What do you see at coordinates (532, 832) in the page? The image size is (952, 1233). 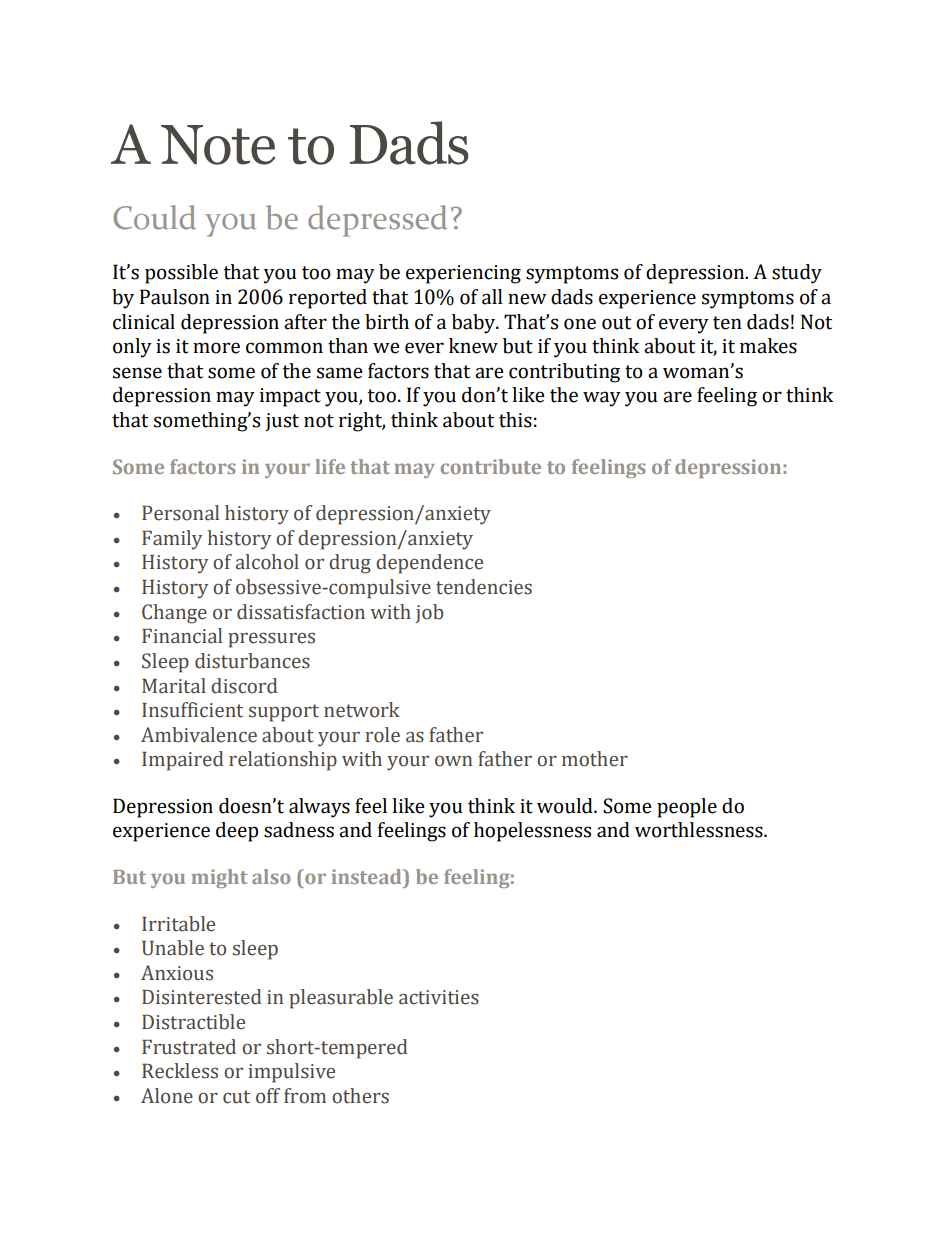 I see `hopelessness` at bounding box center [532, 832].
